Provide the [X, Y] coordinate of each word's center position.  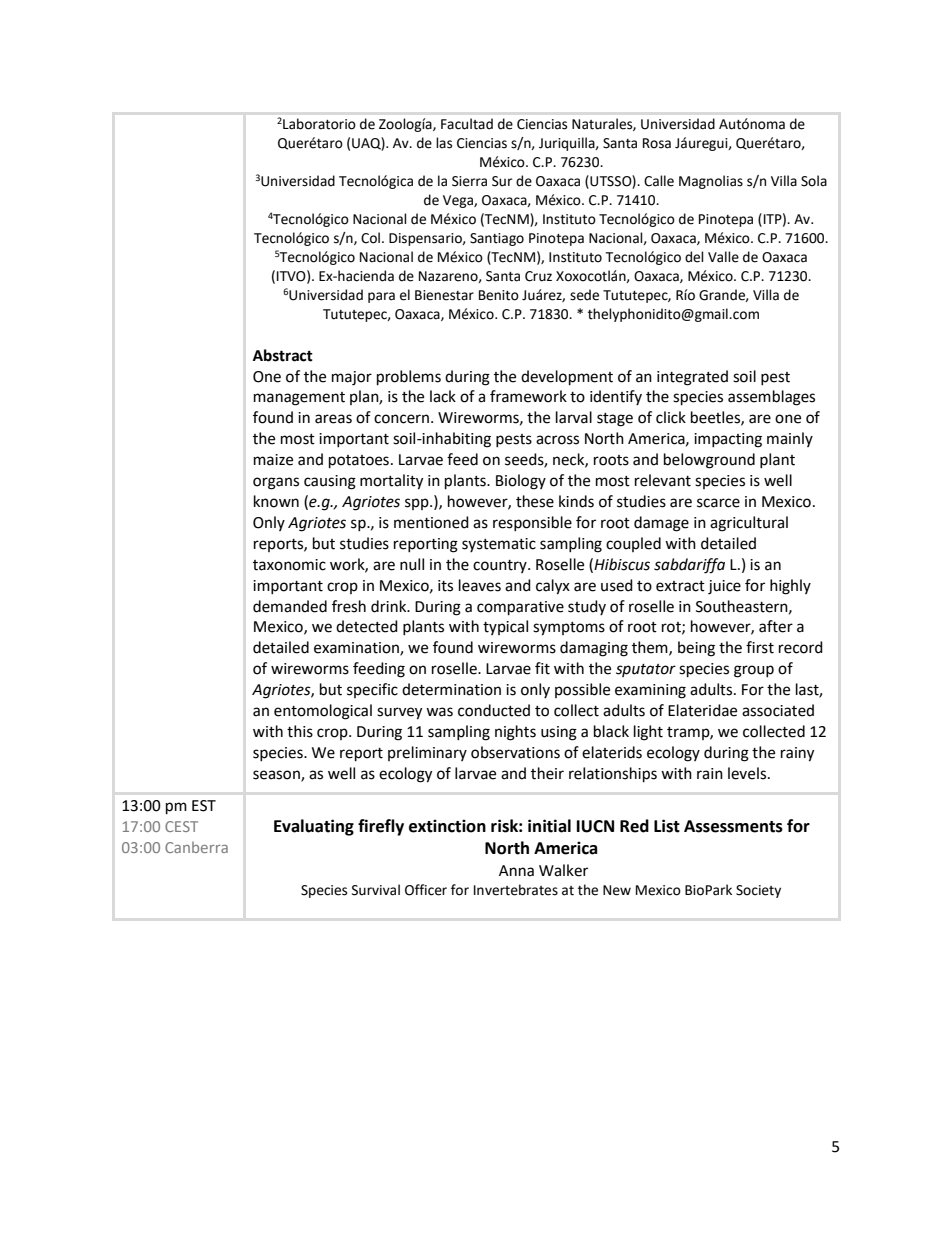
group [754, 671]
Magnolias [711, 182]
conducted [494, 710]
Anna [516, 871]
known [276, 501]
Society [758, 891]
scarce [718, 503]
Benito [499, 295]
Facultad [467, 124]
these [535, 501]
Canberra [196, 847]
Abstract [283, 355]
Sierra [469, 181]
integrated [692, 378]
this [300, 731]
